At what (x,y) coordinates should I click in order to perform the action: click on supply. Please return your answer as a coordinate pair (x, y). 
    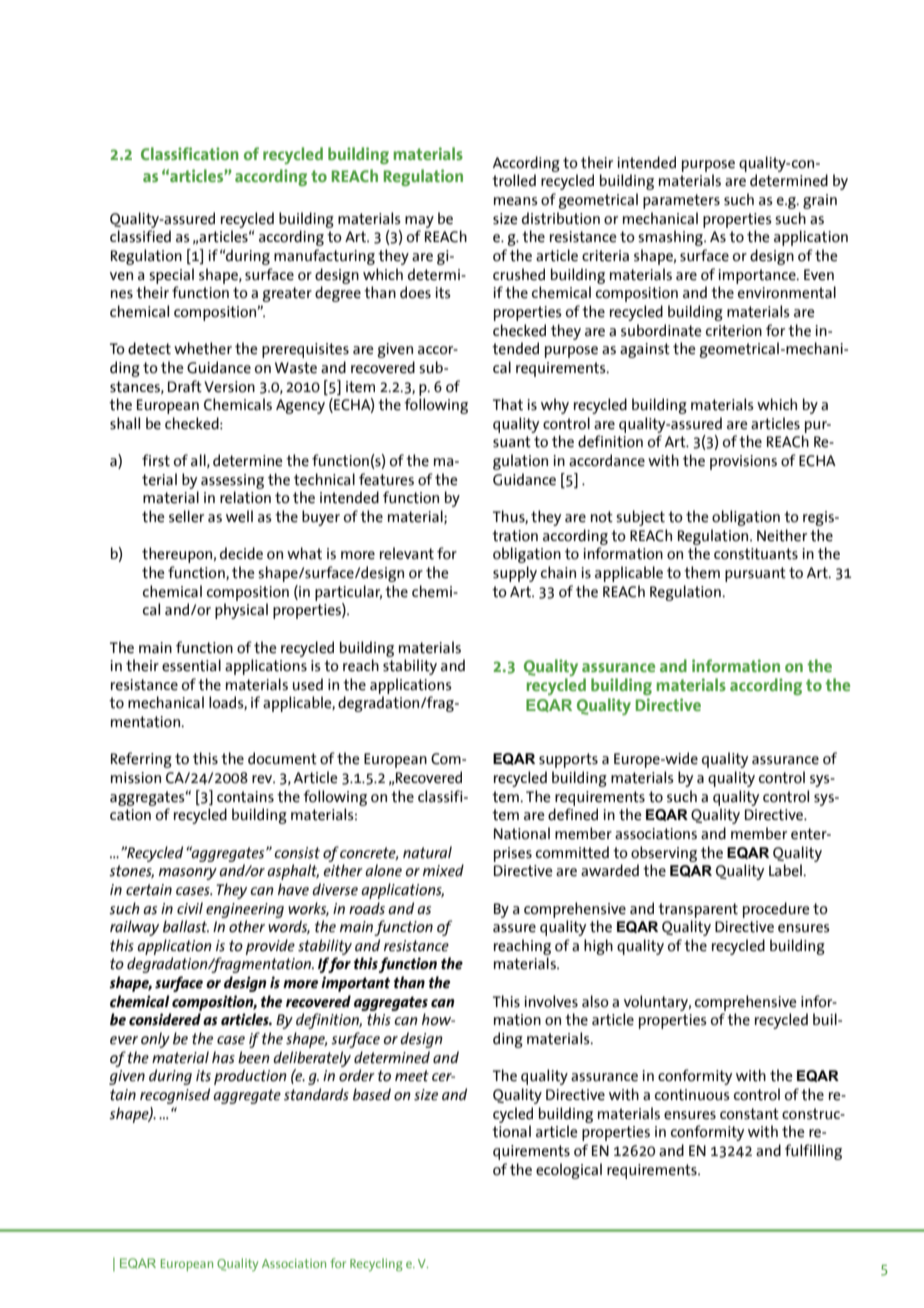
    Looking at the image, I should click on (515, 574).
